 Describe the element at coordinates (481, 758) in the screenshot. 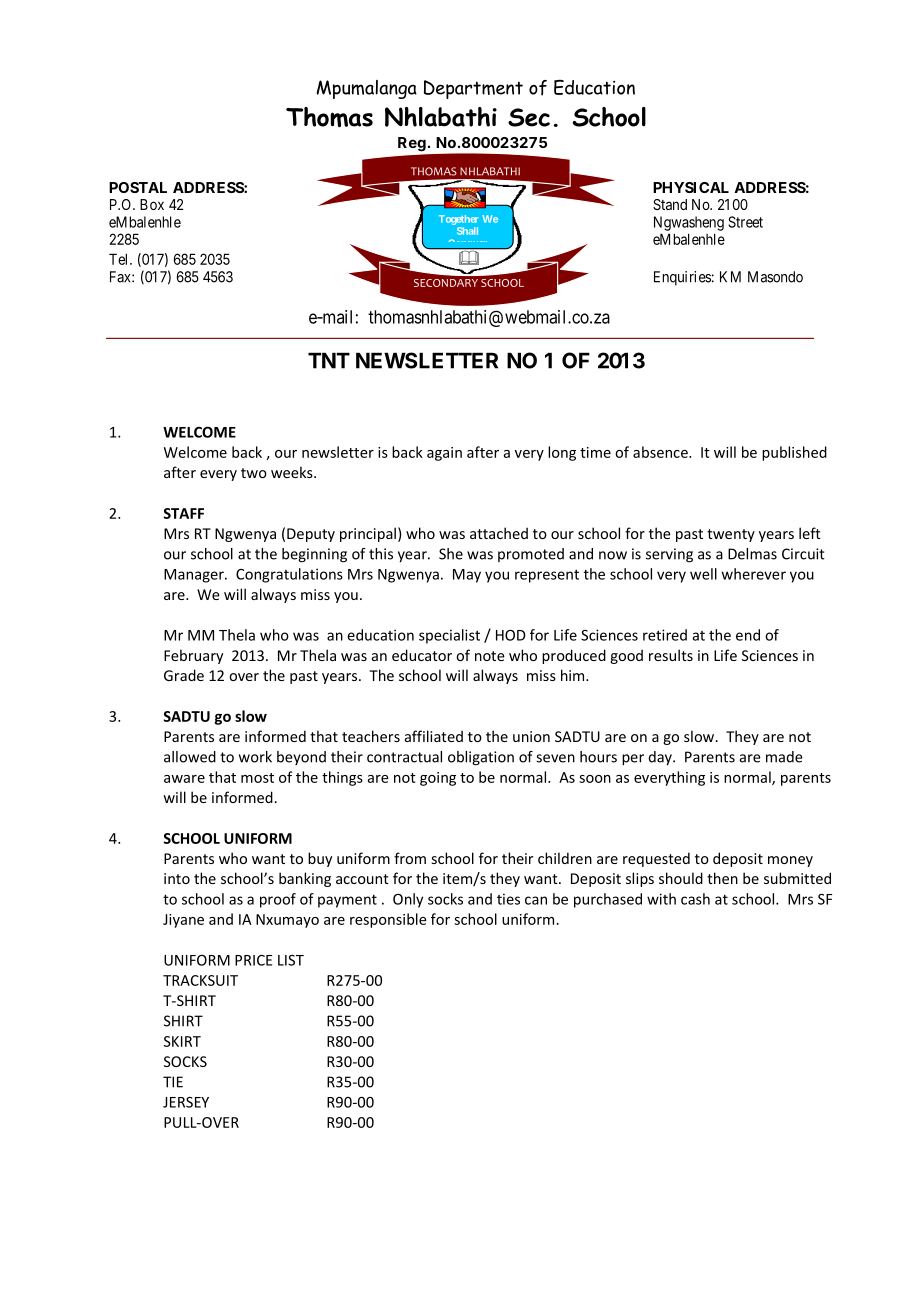

I see `obligation` at that location.
